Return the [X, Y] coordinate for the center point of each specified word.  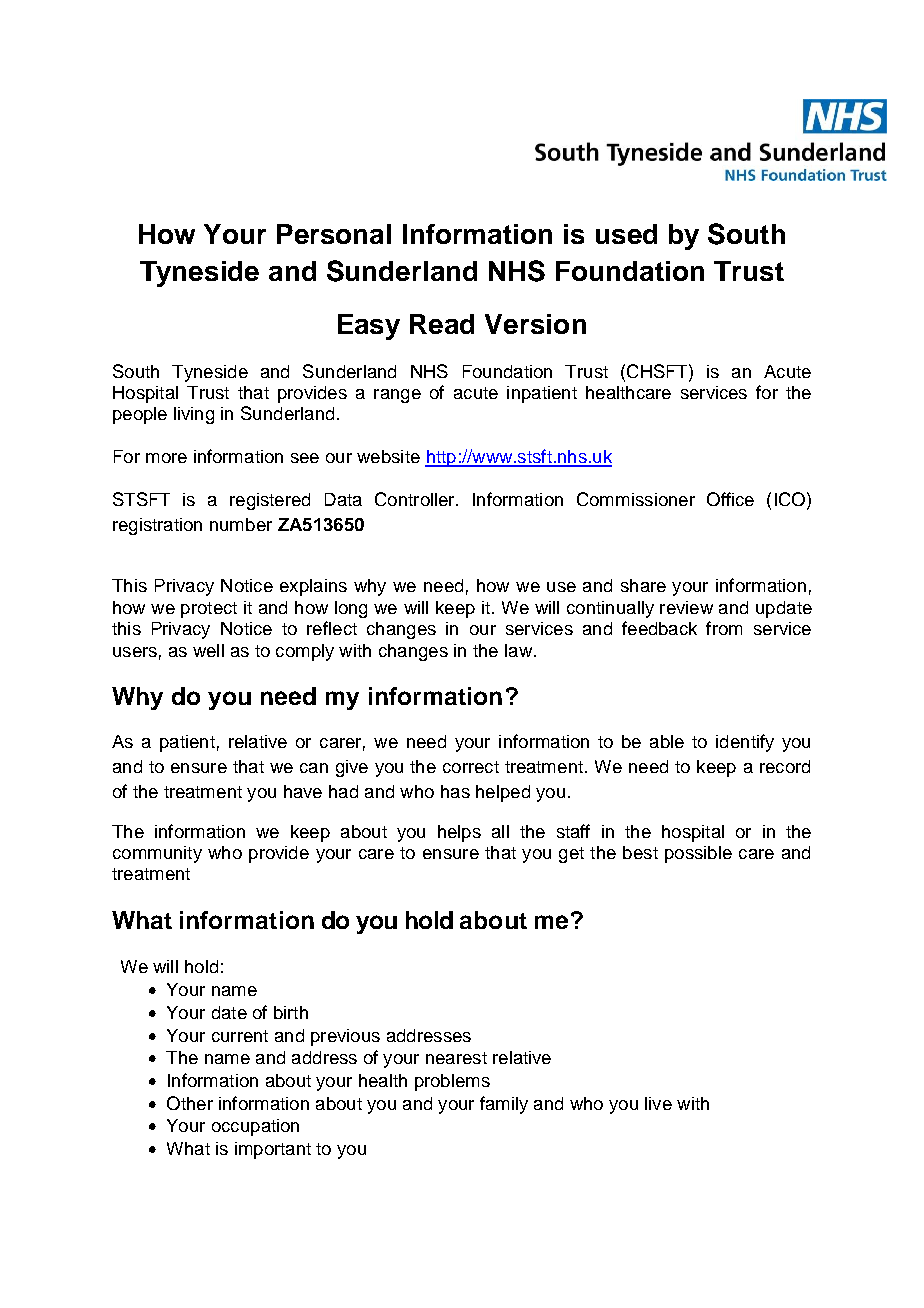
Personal [334, 234]
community [157, 854]
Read [442, 324]
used [626, 234]
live [658, 1103]
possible [698, 854]
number [241, 524]
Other [190, 1103]
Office [730, 499]
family [504, 1105]
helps [459, 833]
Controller [416, 499]
